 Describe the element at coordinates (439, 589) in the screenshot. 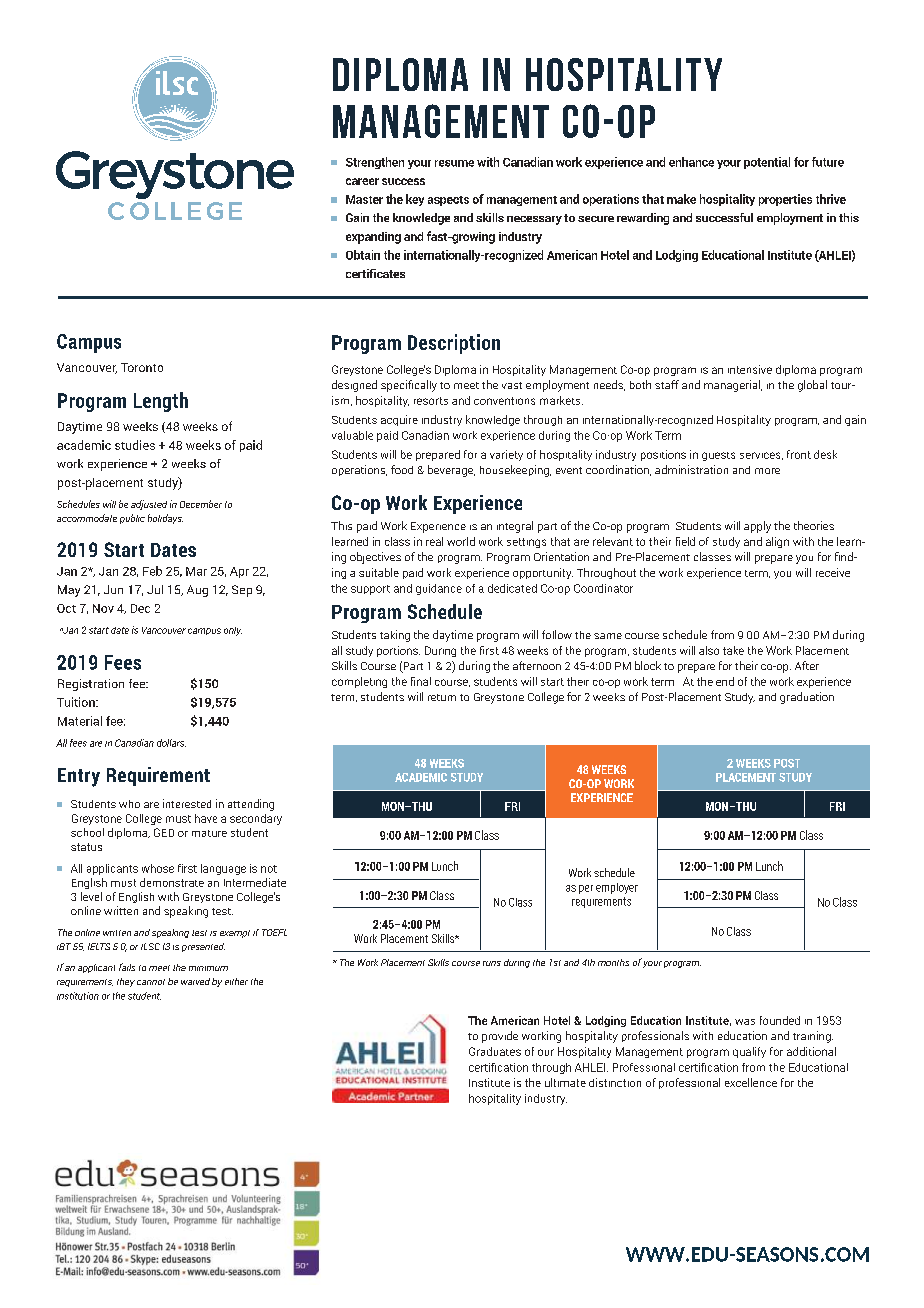

I see `guidance` at that location.
